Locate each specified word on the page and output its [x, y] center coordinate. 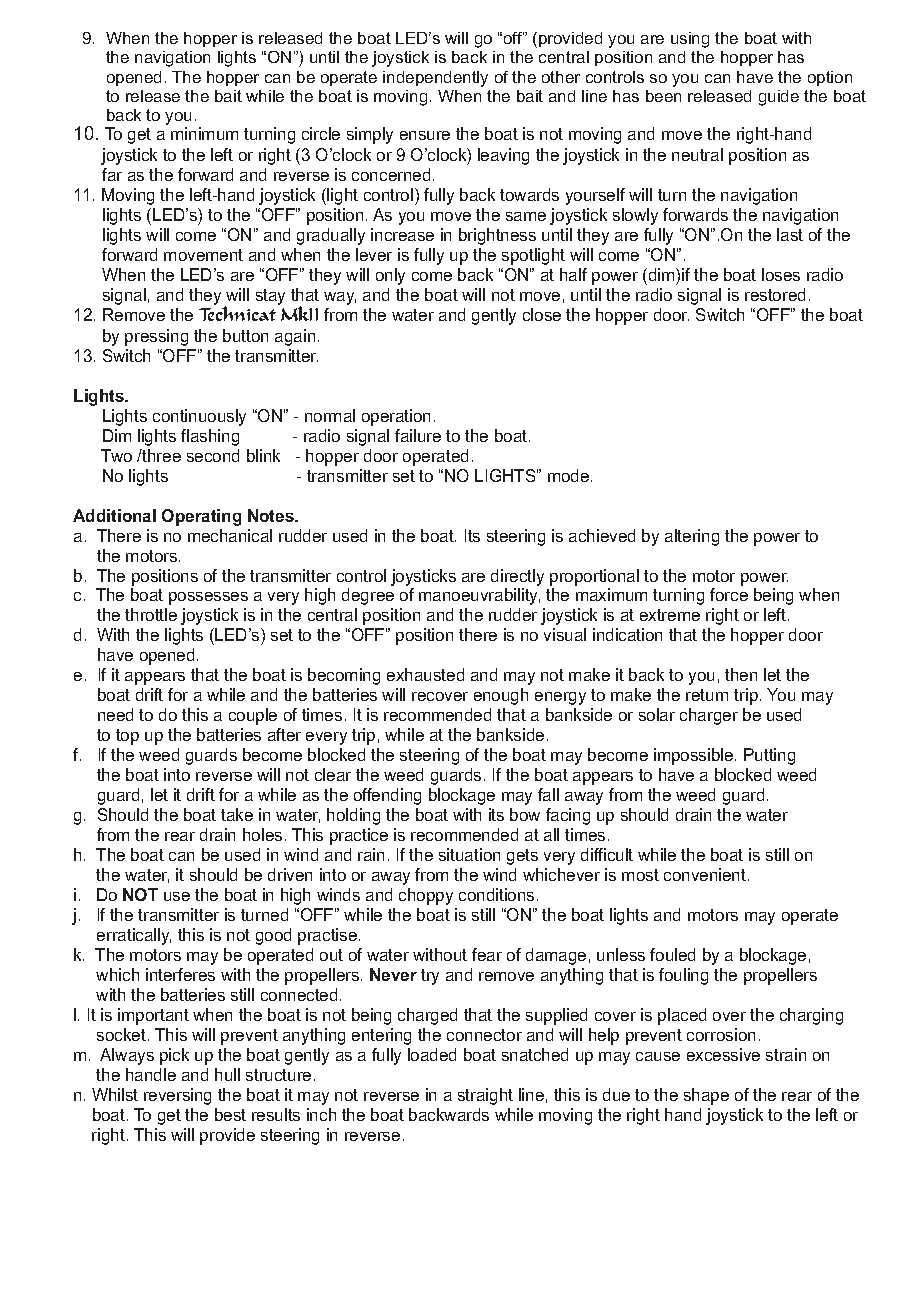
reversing [177, 1096]
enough [501, 696]
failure [418, 435]
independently [435, 79]
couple [253, 716]
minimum [204, 133]
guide [779, 98]
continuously [199, 417]
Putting [769, 756]
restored [775, 294]
